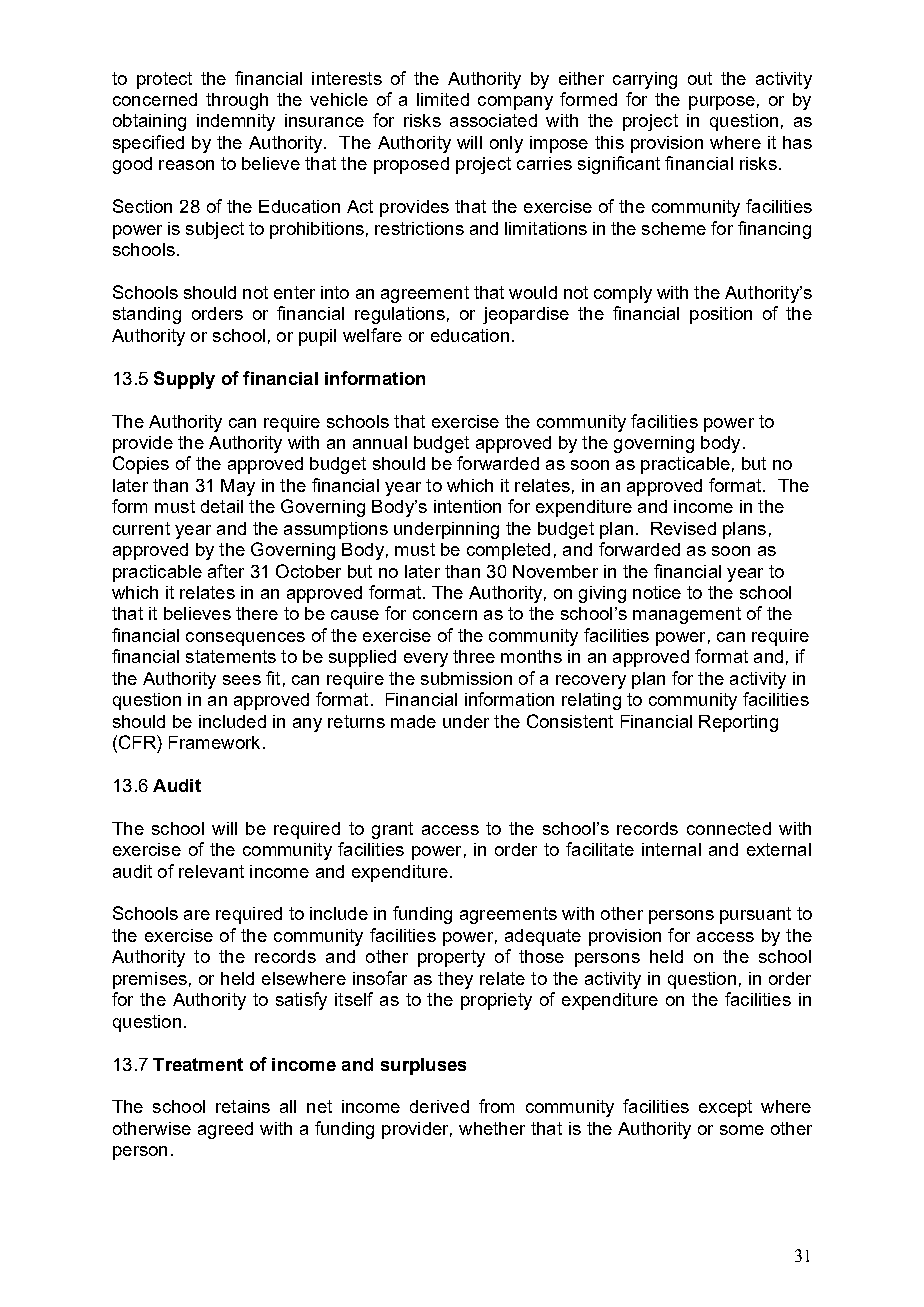 This image has height=1307, width=924. Describe the element at coordinates (738, 723) in the image. I see `Reporting` at that location.
